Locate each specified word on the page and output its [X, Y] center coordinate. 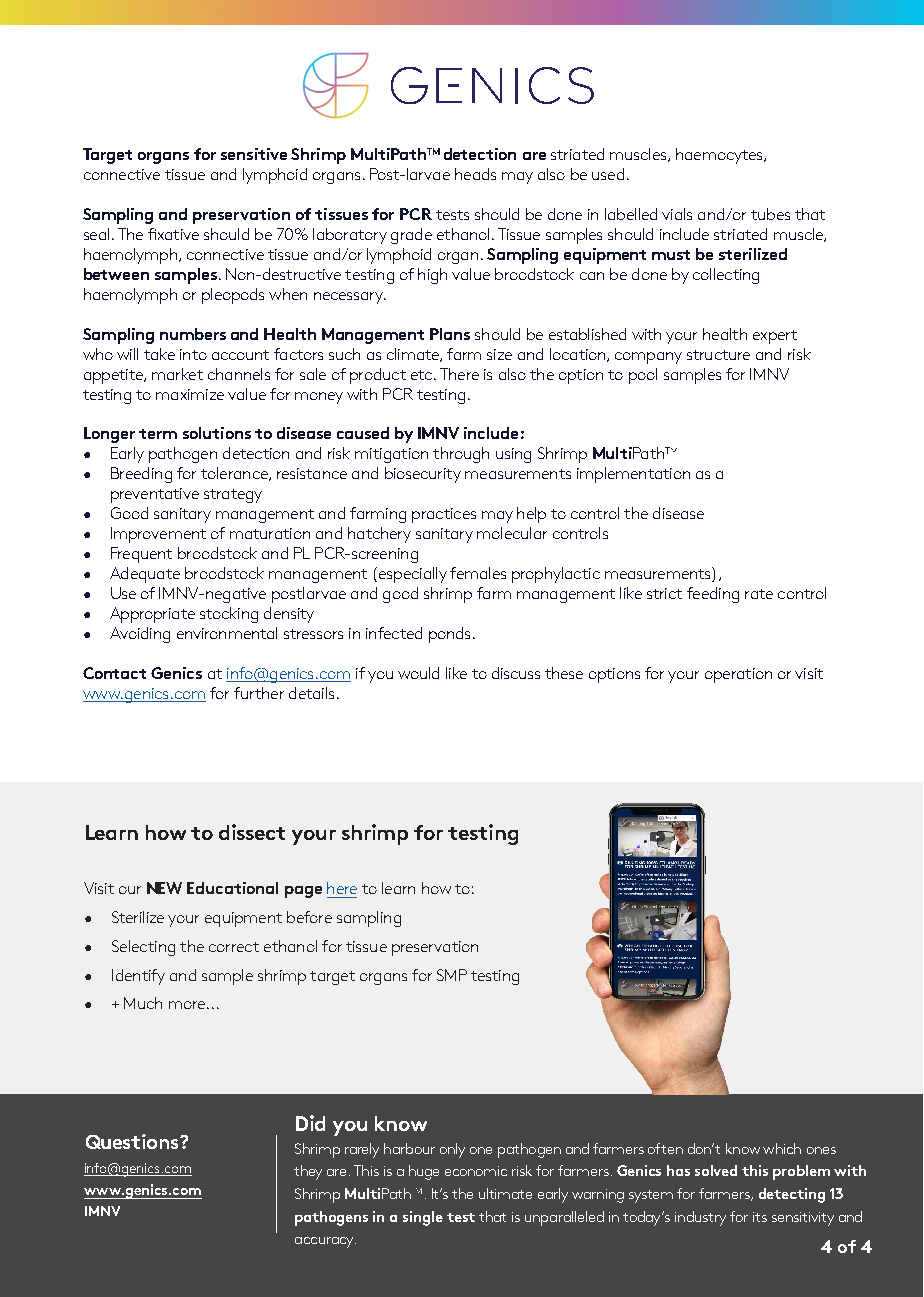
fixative [173, 234]
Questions [133, 1141]
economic [476, 1171]
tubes [770, 214]
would [418, 673]
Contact [114, 673]
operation [738, 675]
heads [475, 174]
